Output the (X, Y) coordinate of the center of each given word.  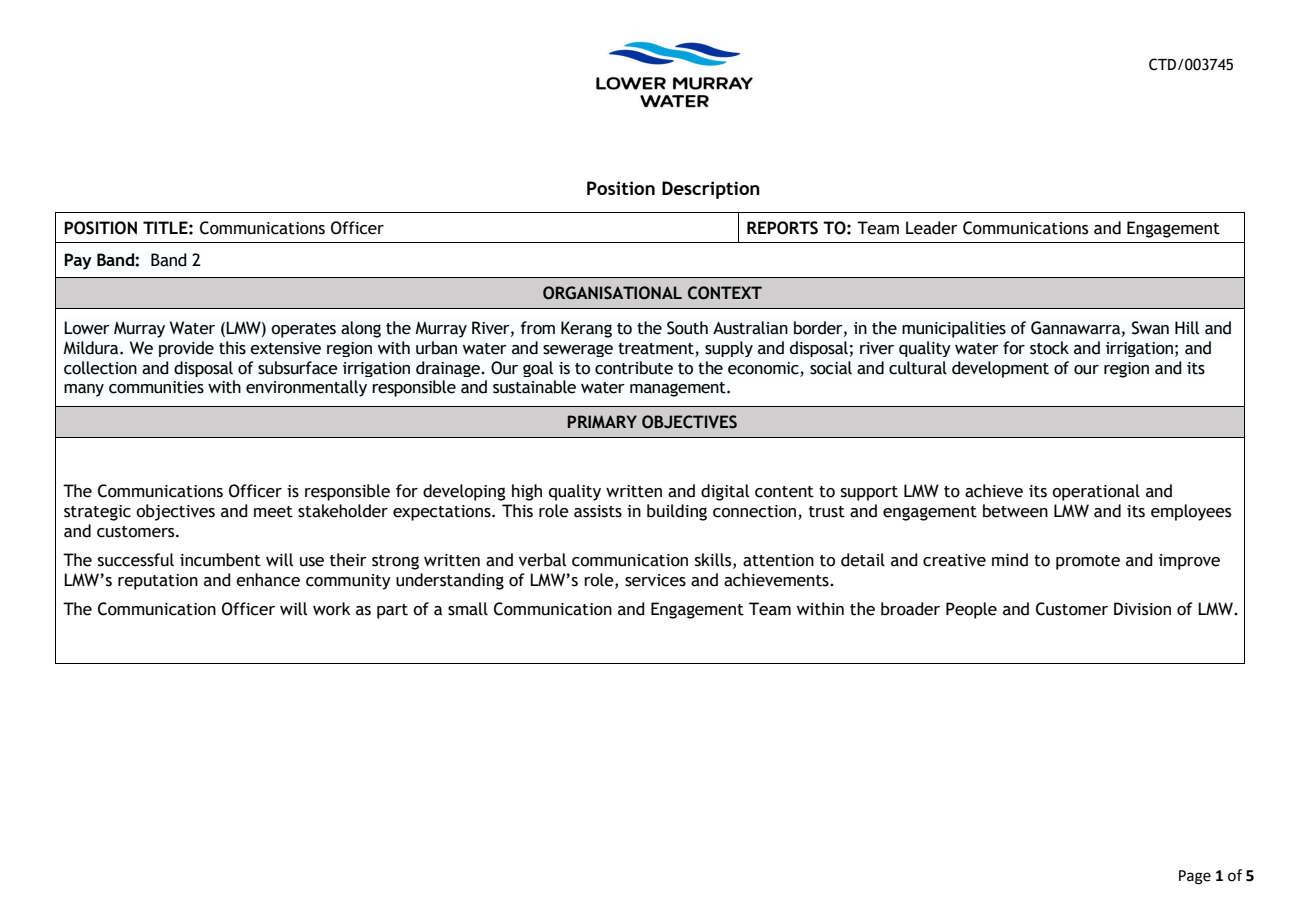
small (468, 609)
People (971, 610)
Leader (932, 228)
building (677, 512)
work (331, 609)
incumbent (220, 560)
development (1000, 369)
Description (711, 190)
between (1015, 511)
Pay (78, 261)
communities (156, 387)
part (392, 611)
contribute (634, 368)
